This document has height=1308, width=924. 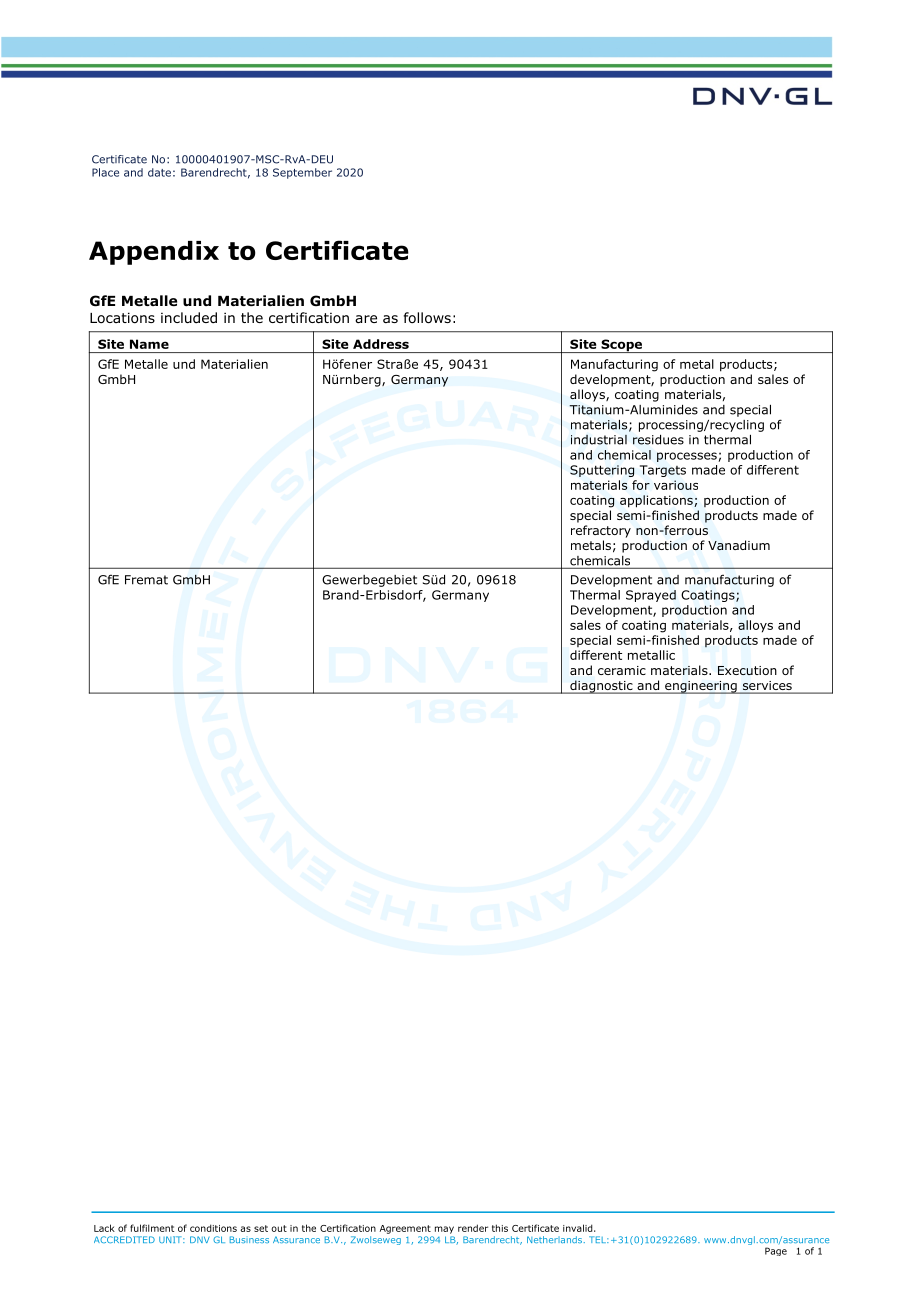 What do you see at coordinates (701, 687) in the document?
I see `engineering` at bounding box center [701, 687].
